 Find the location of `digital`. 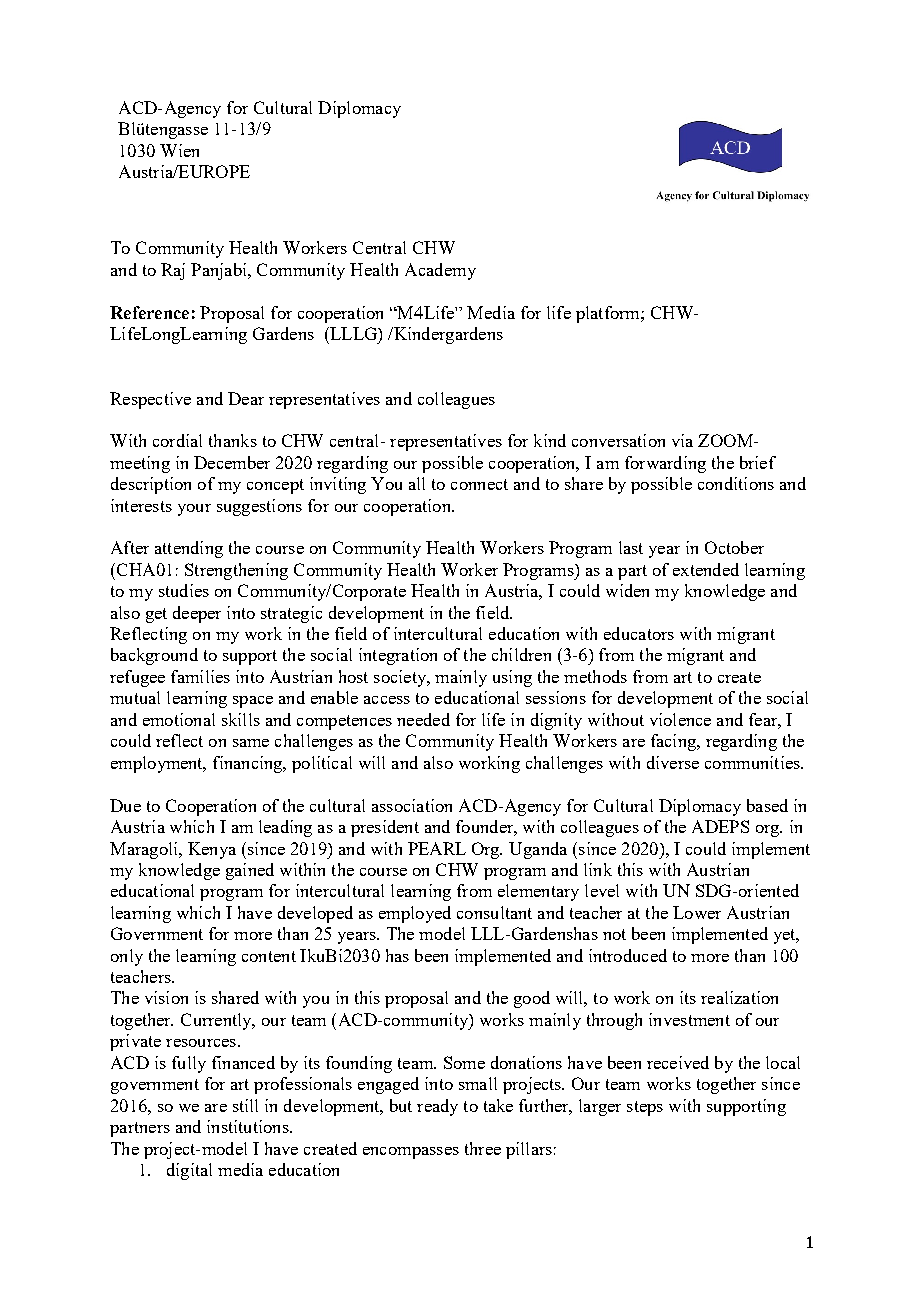

digital is located at coordinates (189, 1171).
